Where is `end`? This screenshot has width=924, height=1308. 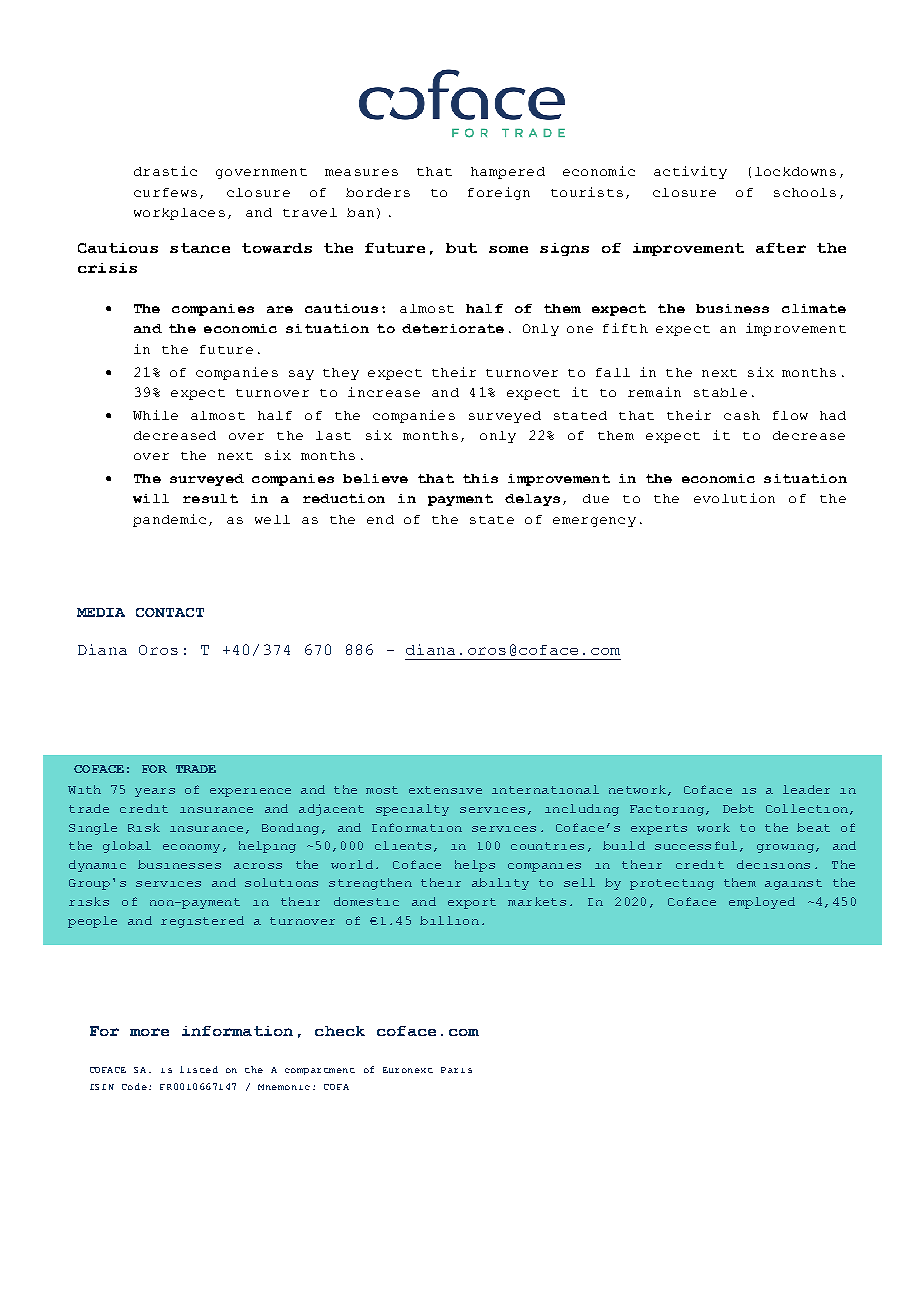 end is located at coordinates (380, 519).
